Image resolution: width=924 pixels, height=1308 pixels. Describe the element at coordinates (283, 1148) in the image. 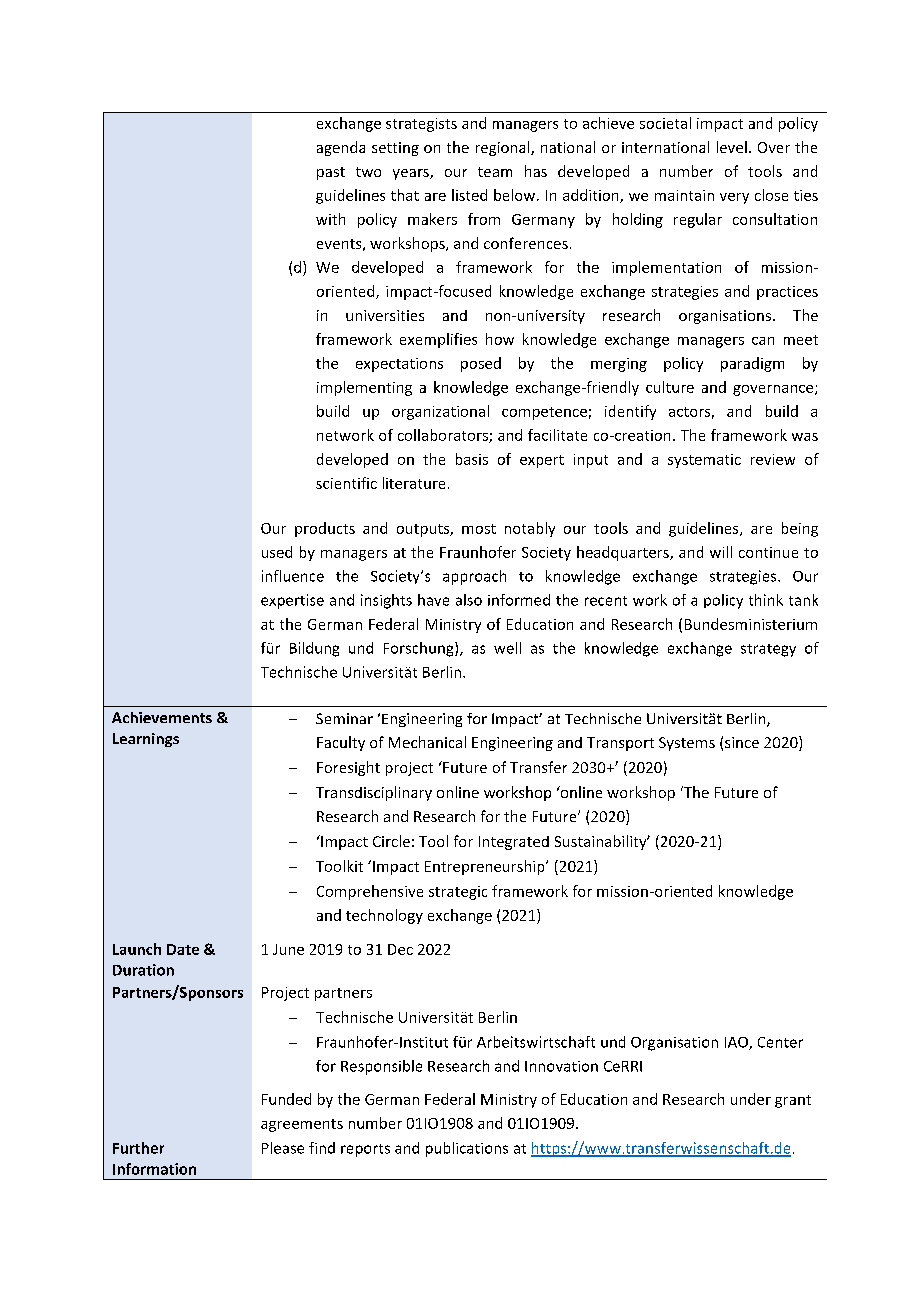

I see `Please` at that location.
